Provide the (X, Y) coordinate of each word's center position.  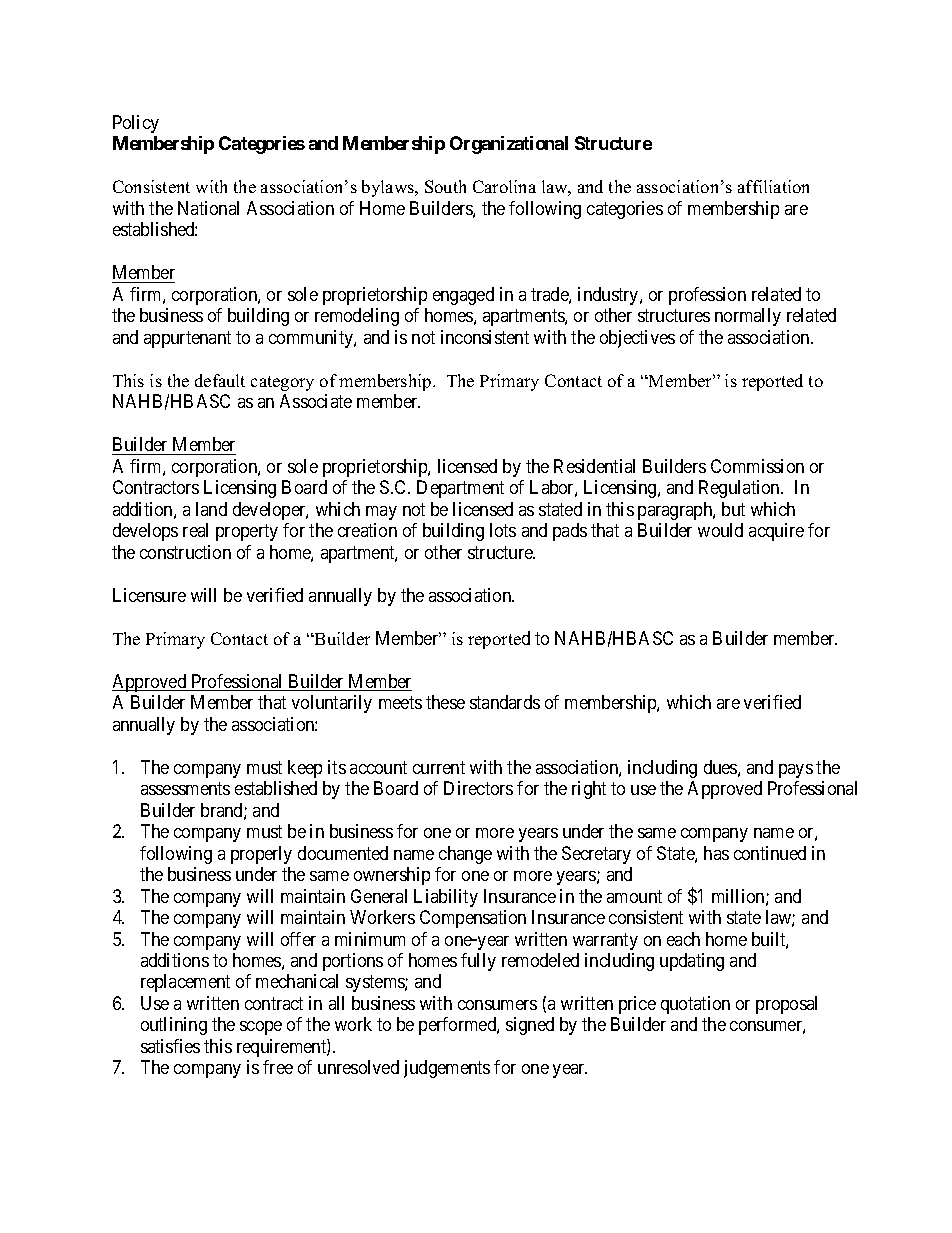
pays (796, 771)
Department (460, 489)
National (208, 208)
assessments (185, 788)
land (211, 509)
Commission (757, 466)
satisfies (170, 1046)
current (439, 767)
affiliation (773, 186)
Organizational (509, 145)
